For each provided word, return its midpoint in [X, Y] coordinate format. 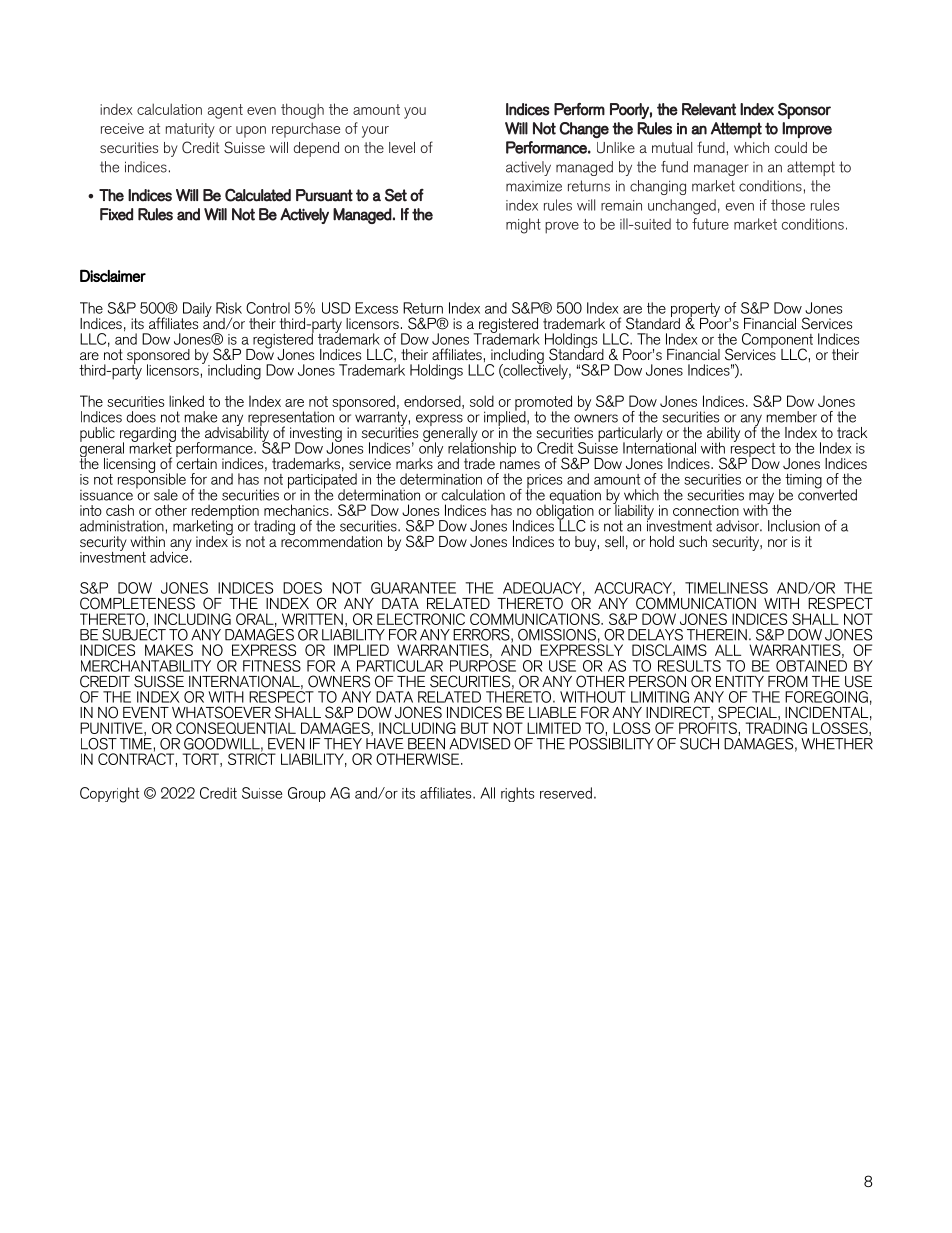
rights [517, 794]
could [791, 147]
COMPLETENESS [137, 603]
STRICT [252, 758]
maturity [190, 130]
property [695, 311]
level [402, 147]
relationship [482, 450]
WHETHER [837, 744]
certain [196, 462]
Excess [376, 308]
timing [803, 481]
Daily [197, 311]
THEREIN [717, 635]
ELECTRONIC [421, 619]
